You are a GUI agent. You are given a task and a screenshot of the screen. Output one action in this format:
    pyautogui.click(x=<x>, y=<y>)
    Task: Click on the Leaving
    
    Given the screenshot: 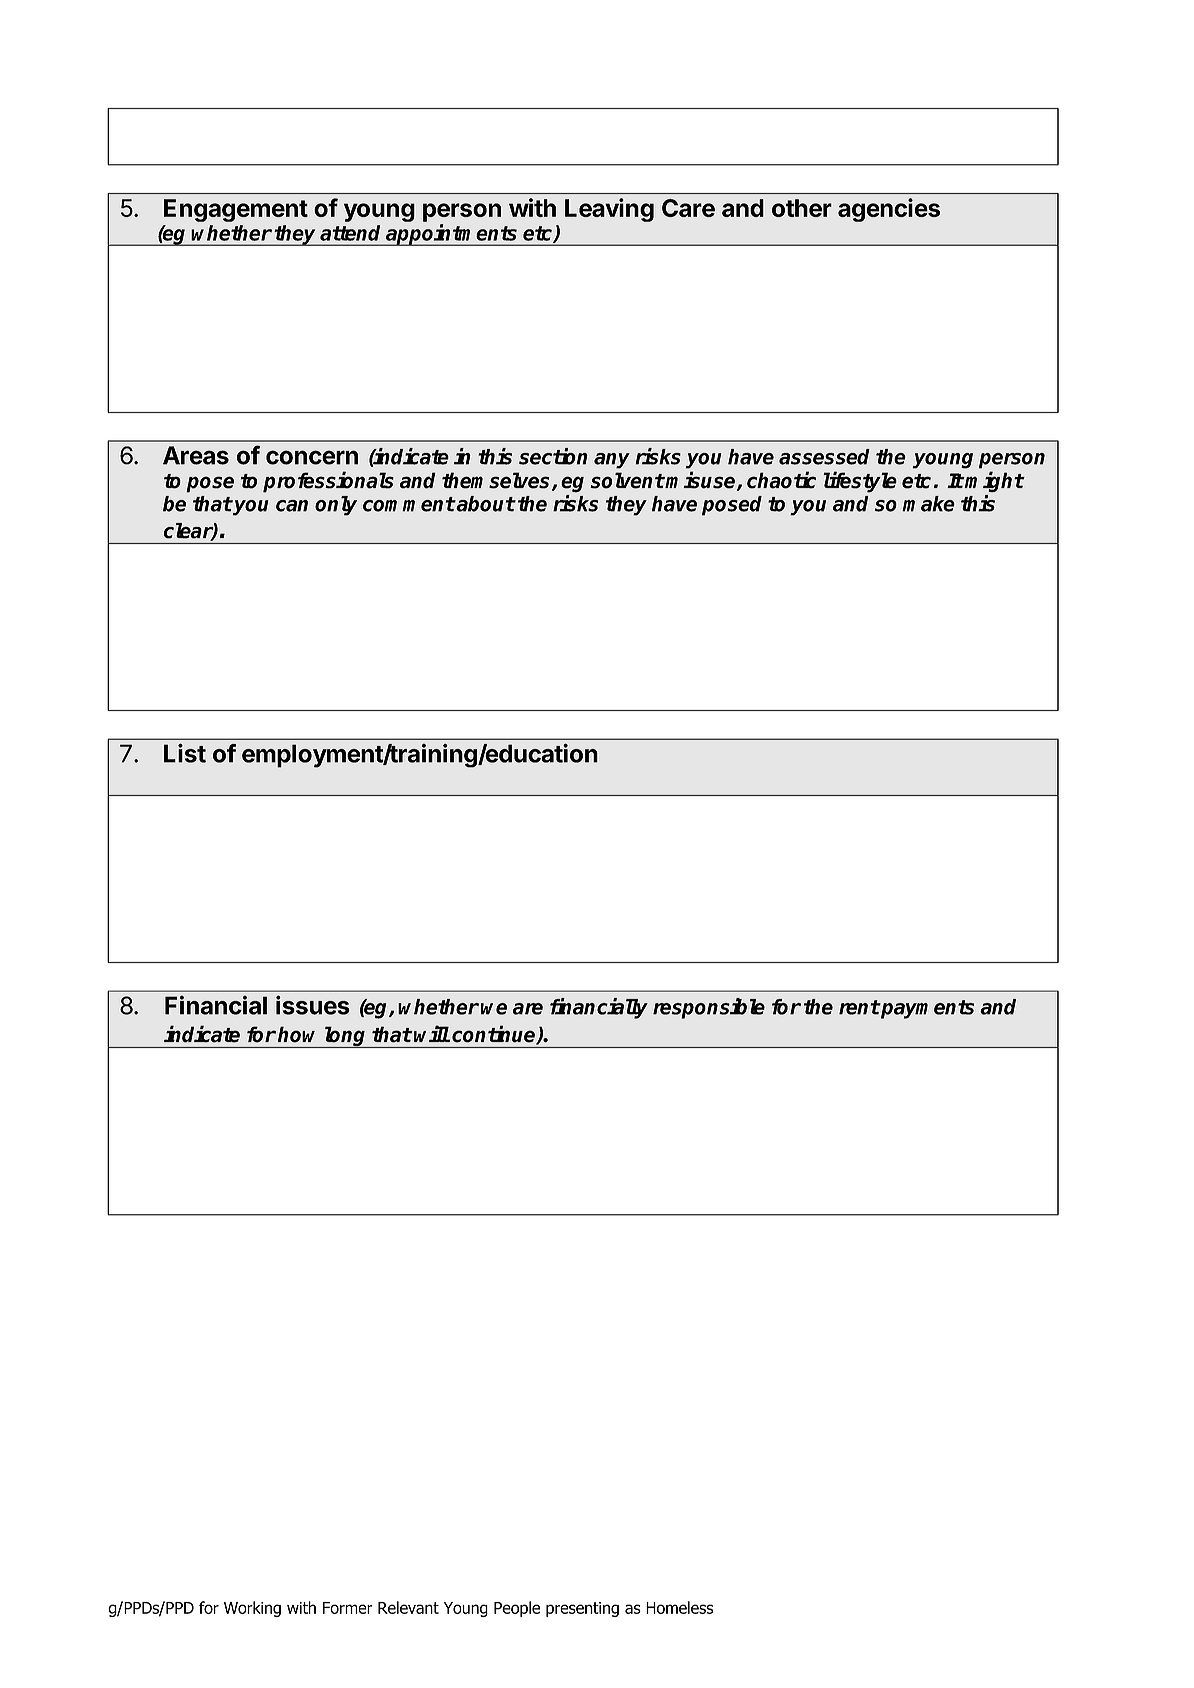 What is the action you would take?
    pyautogui.click(x=609, y=210)
